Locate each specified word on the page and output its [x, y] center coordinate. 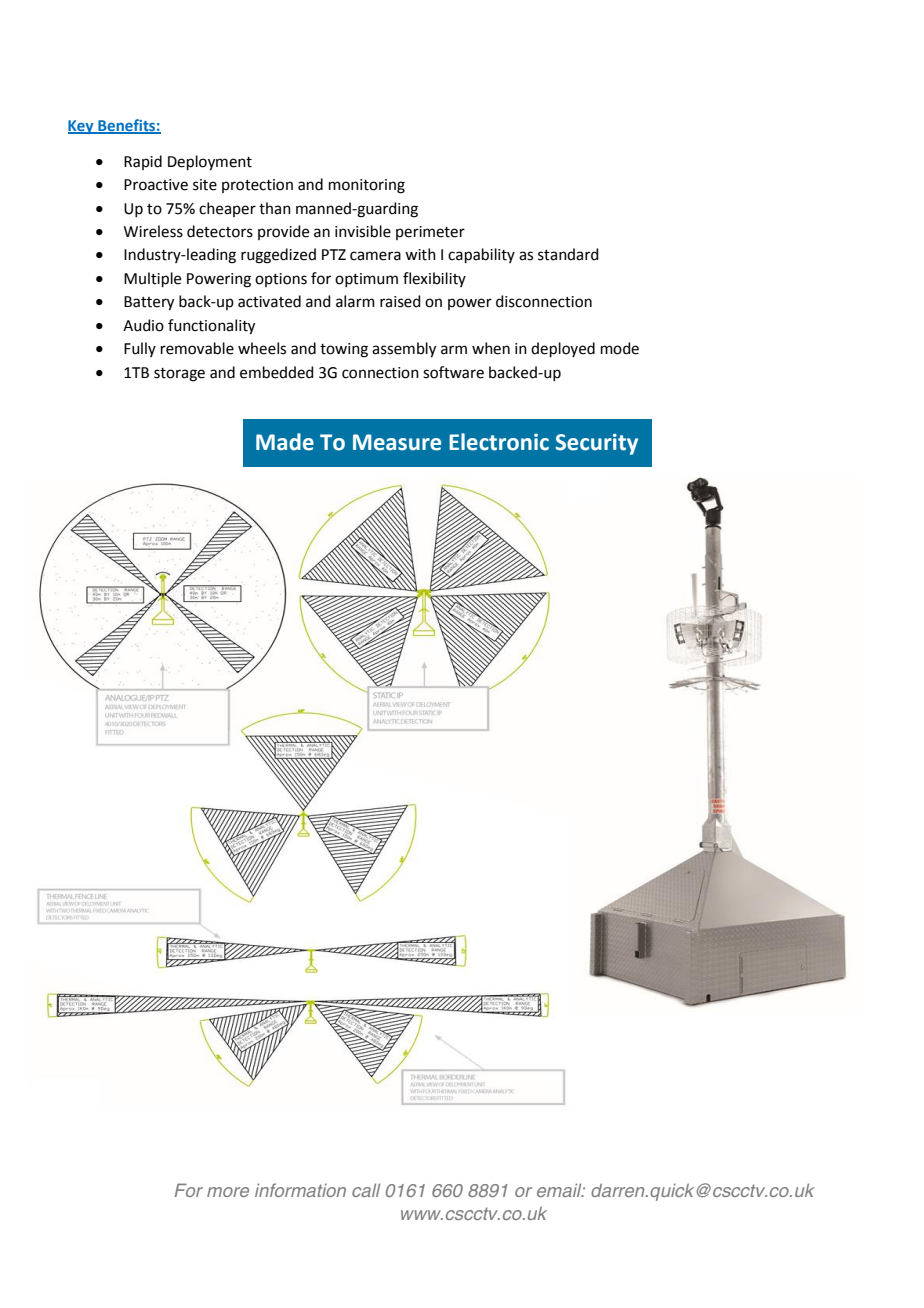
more [228, 1192]
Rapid [143, 162]
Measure [397, 442]
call [366, 1190]
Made [285, 442]
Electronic [499, 442]
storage [179, 375]
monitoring [367, 186]
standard [568, 254]
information [300, 1190]
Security [596, 444]
